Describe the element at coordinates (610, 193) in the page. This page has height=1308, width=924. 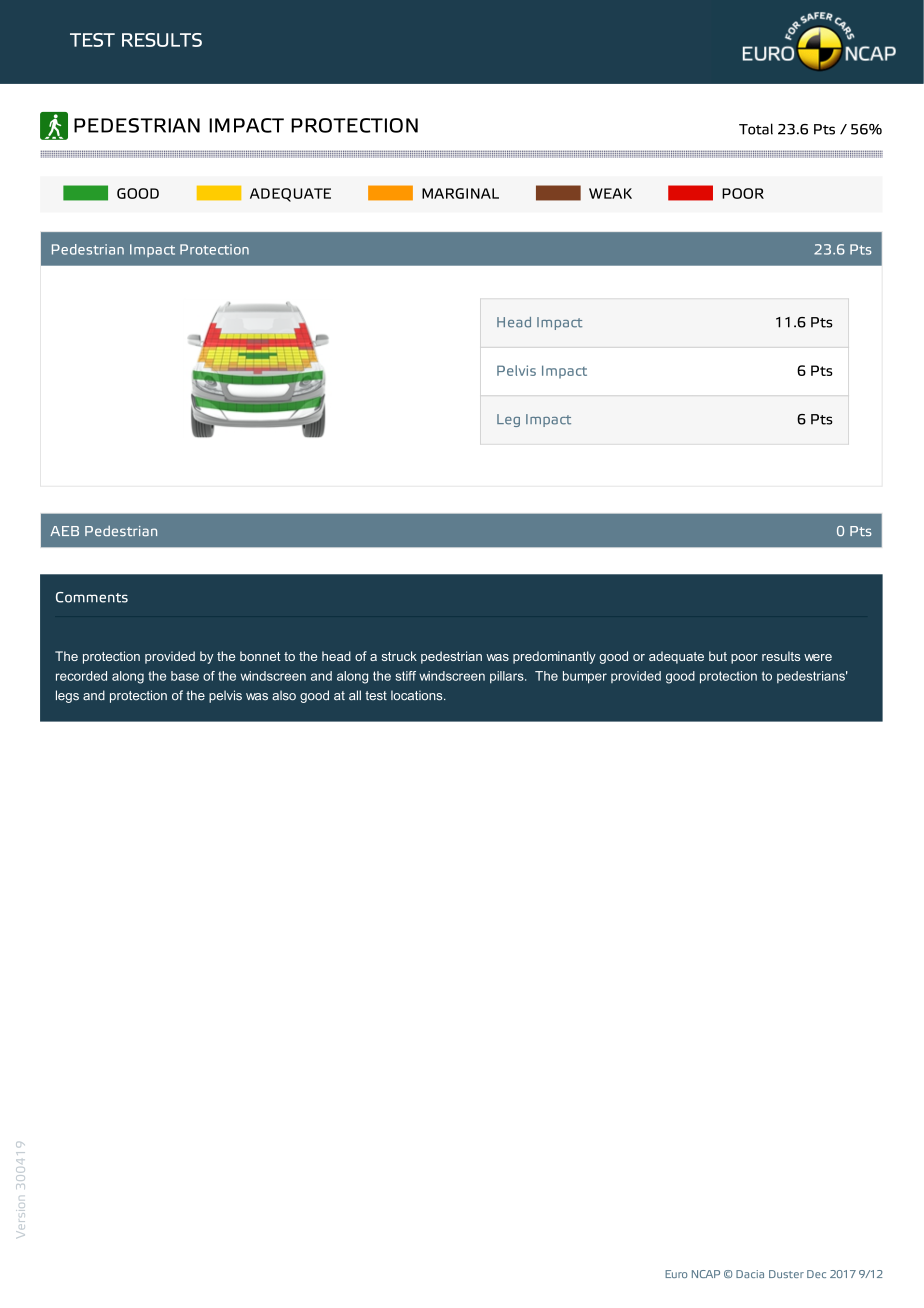
I see `WEAK` at that location.
